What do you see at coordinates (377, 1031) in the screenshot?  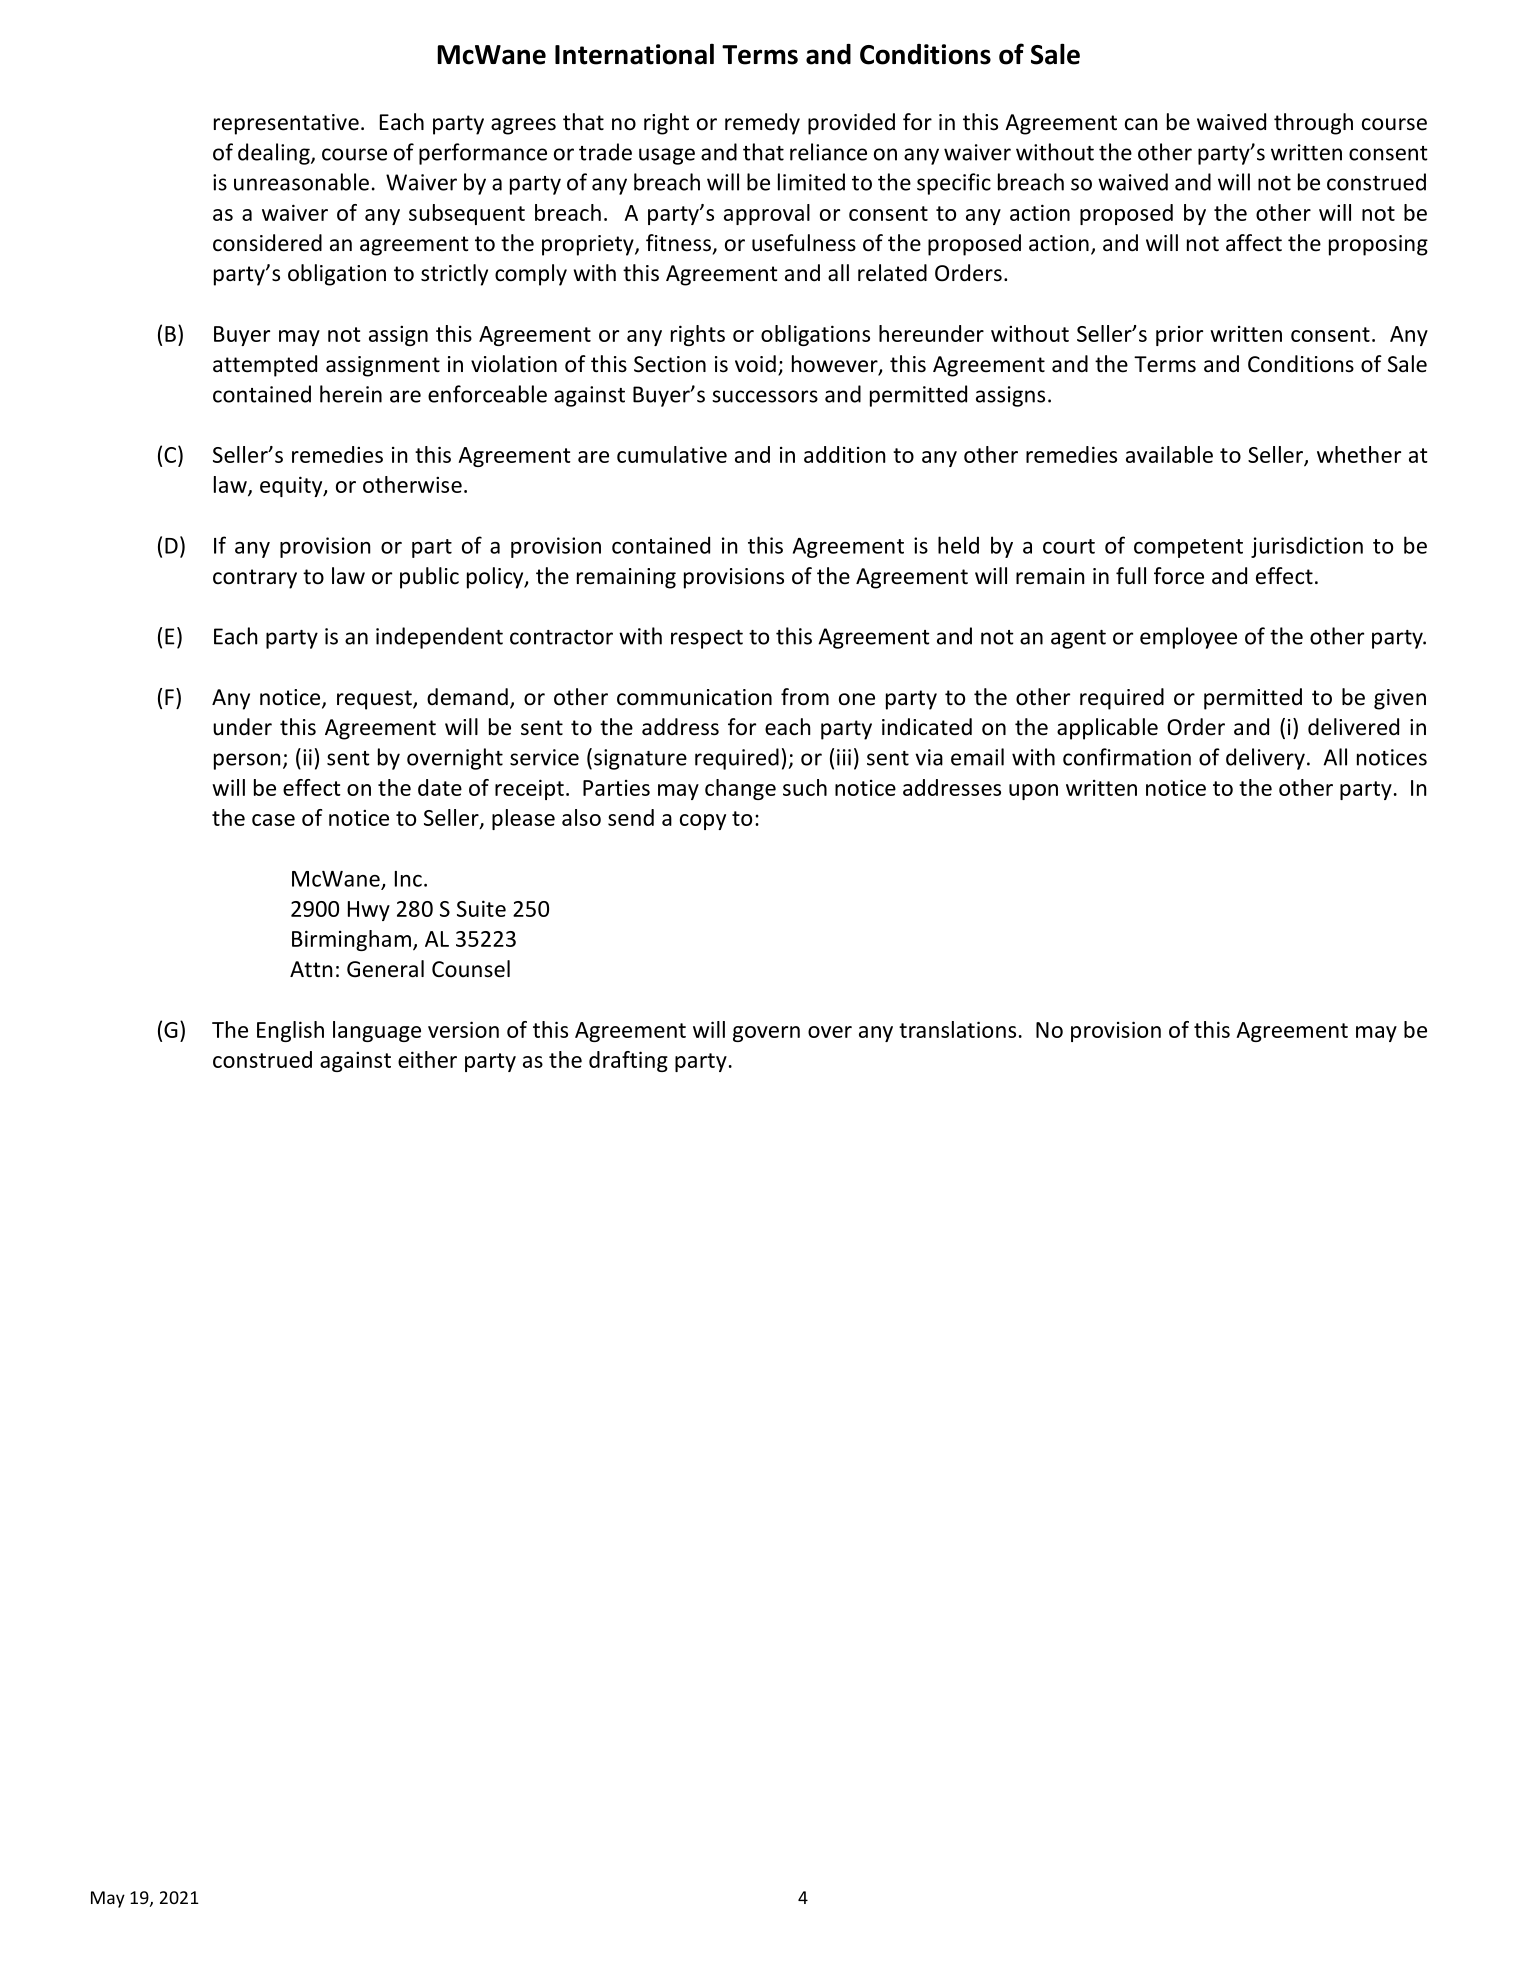 I see `language` at bounding box center [377, 1031].
